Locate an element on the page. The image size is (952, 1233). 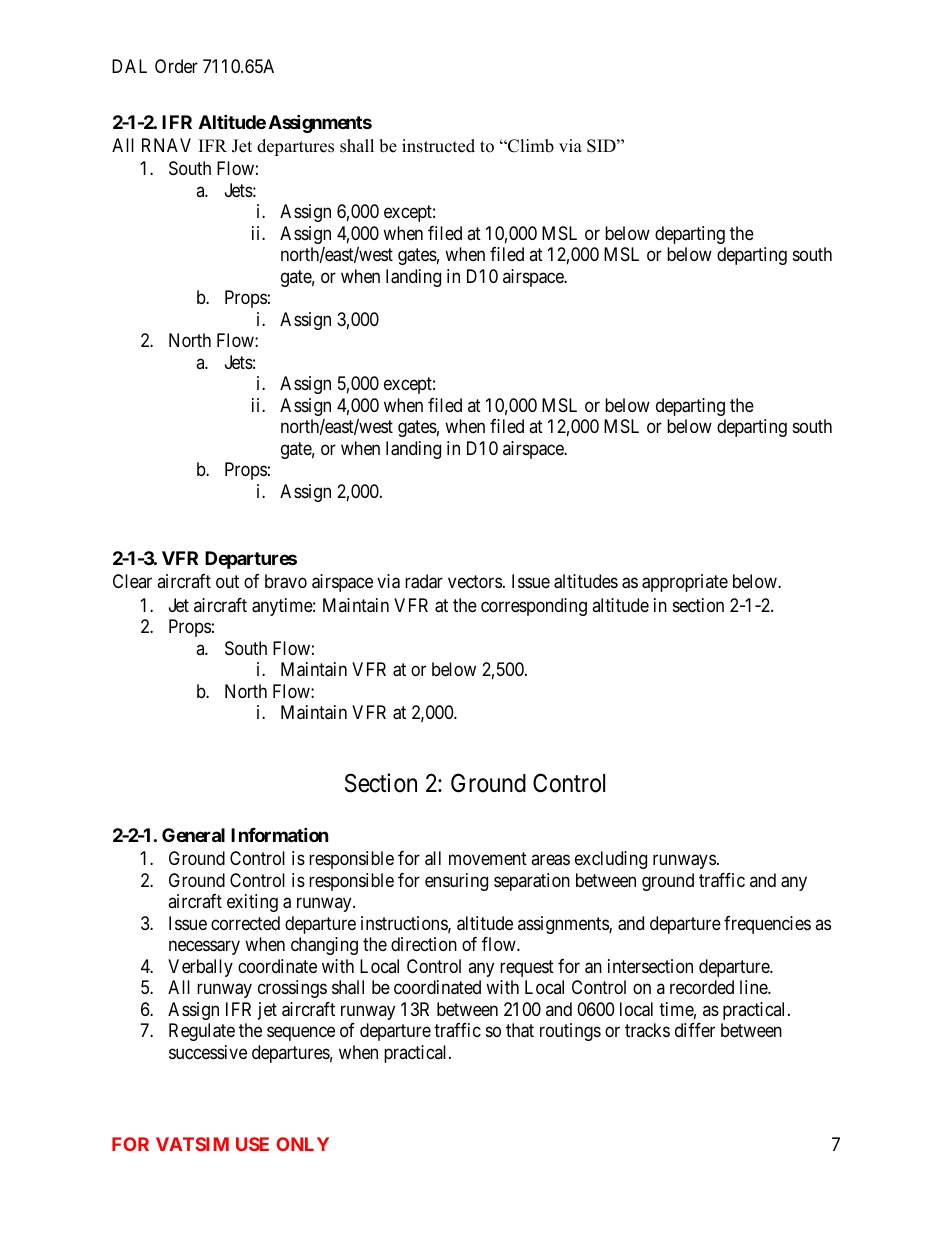
Order is located at coordinates (176, 66).
